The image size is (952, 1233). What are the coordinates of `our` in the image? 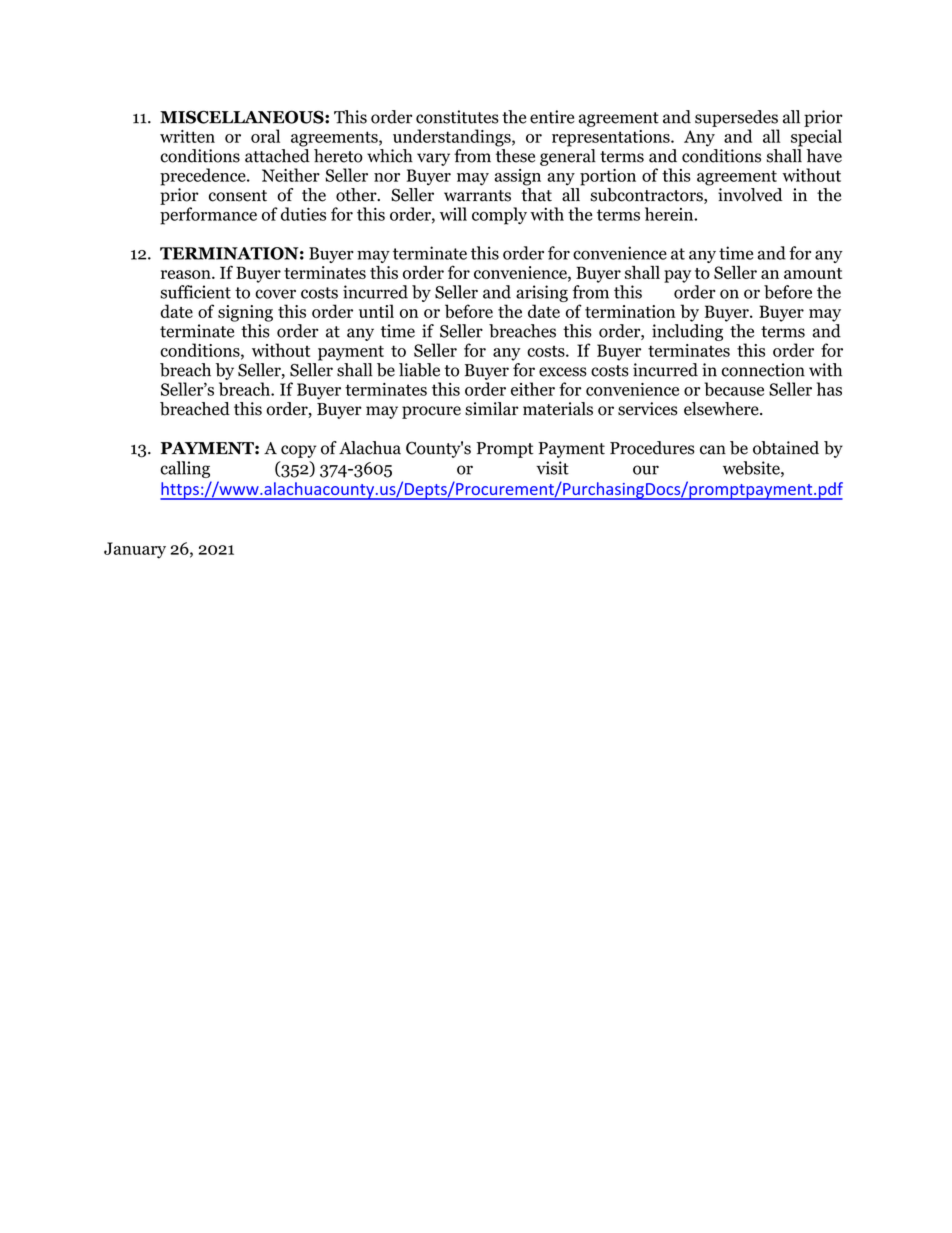 It's located at (646, 470).
